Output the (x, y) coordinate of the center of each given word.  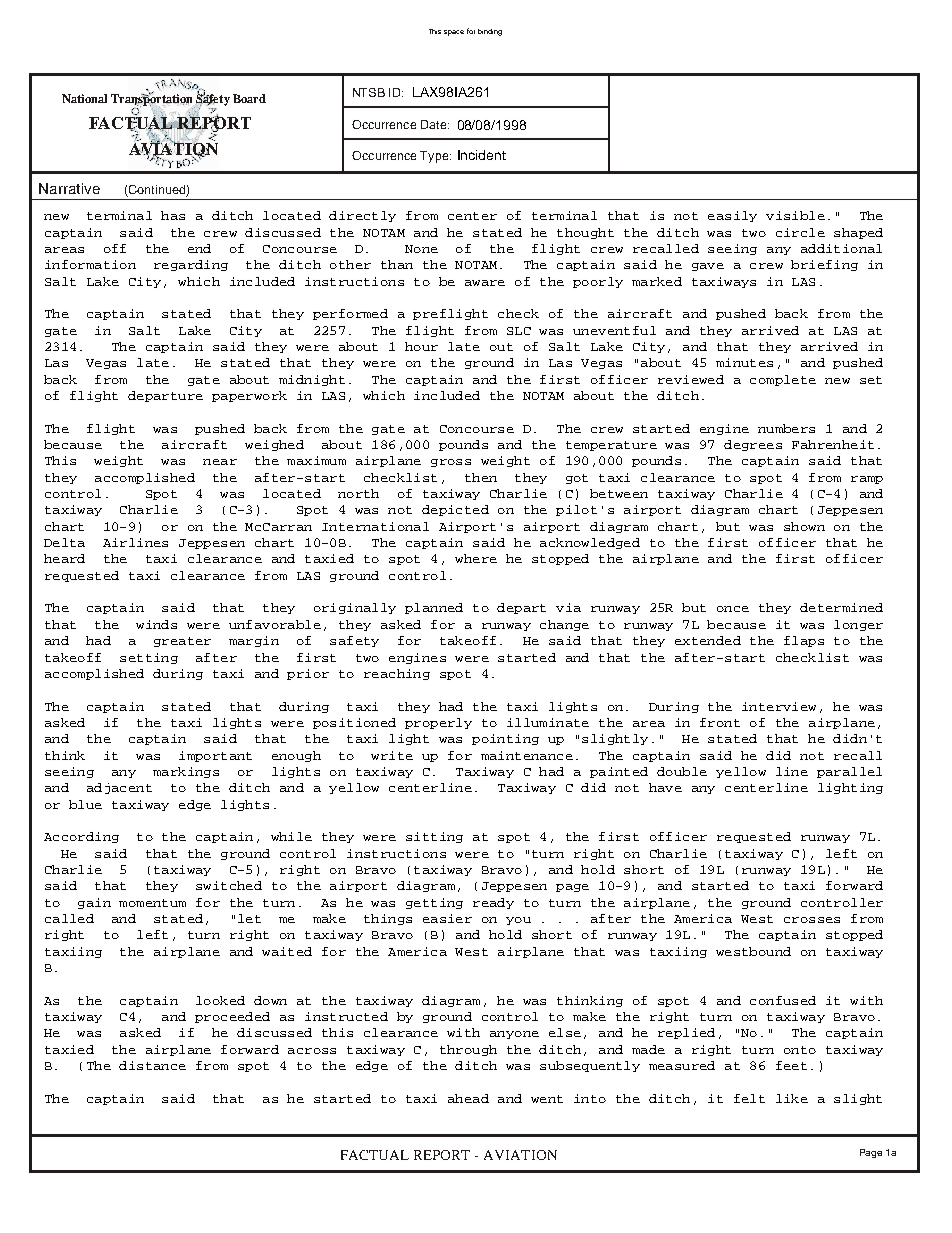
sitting (434, 837)
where (476, 558)
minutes (744, 362)
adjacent (119, 788)
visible (795, 215)
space (454, 33)
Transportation (153, 100)
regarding (191, 265)
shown (804, 526)
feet (791, 1065)
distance (152, 1065)
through (468, 1050)
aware (485, 283)
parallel (849, 772)
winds (156, 624)
